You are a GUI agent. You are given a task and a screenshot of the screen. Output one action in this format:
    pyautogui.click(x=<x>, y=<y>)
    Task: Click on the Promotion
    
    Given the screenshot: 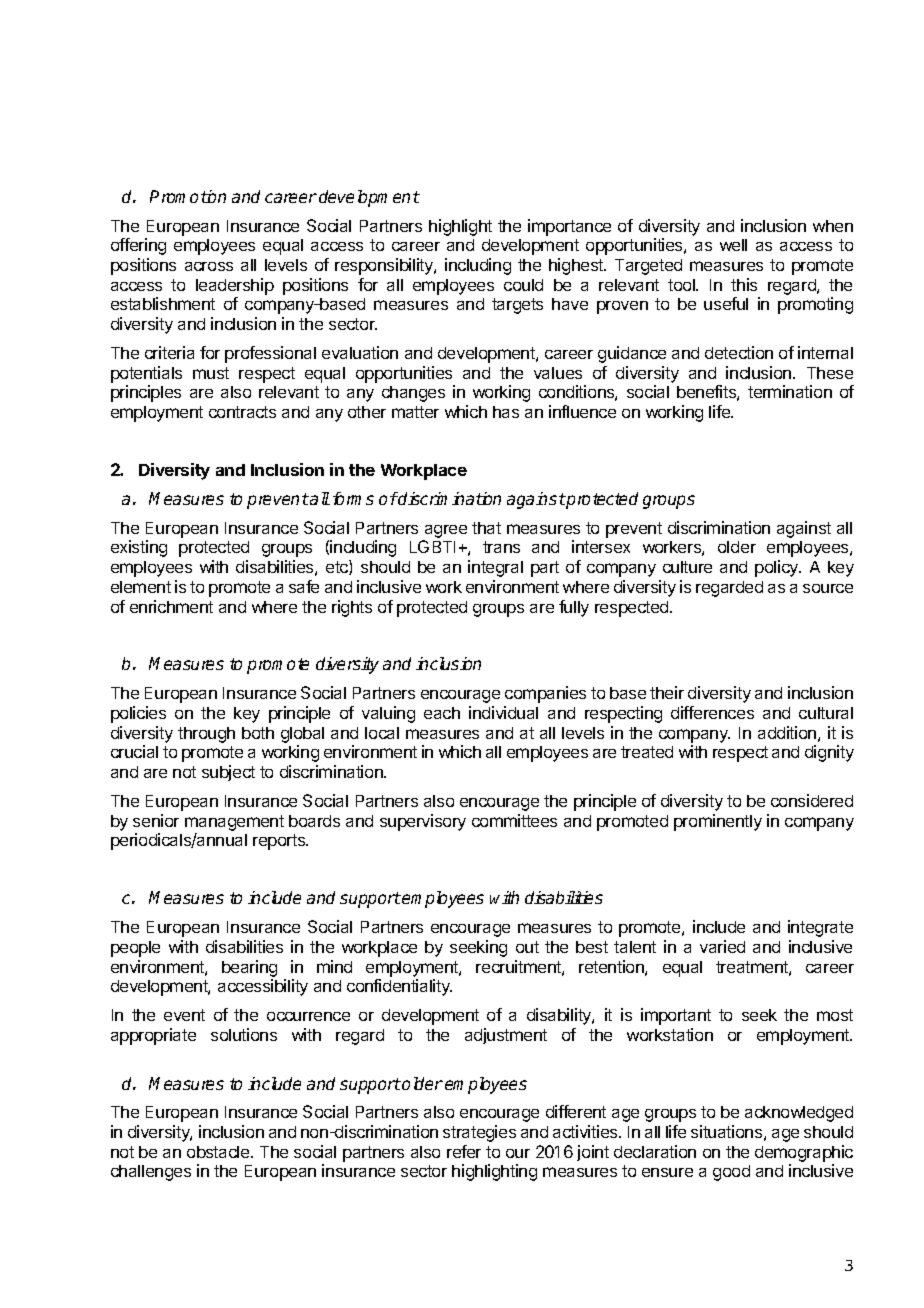 What is the action you would take?
    pyautogui.click(x=188, y=196)
